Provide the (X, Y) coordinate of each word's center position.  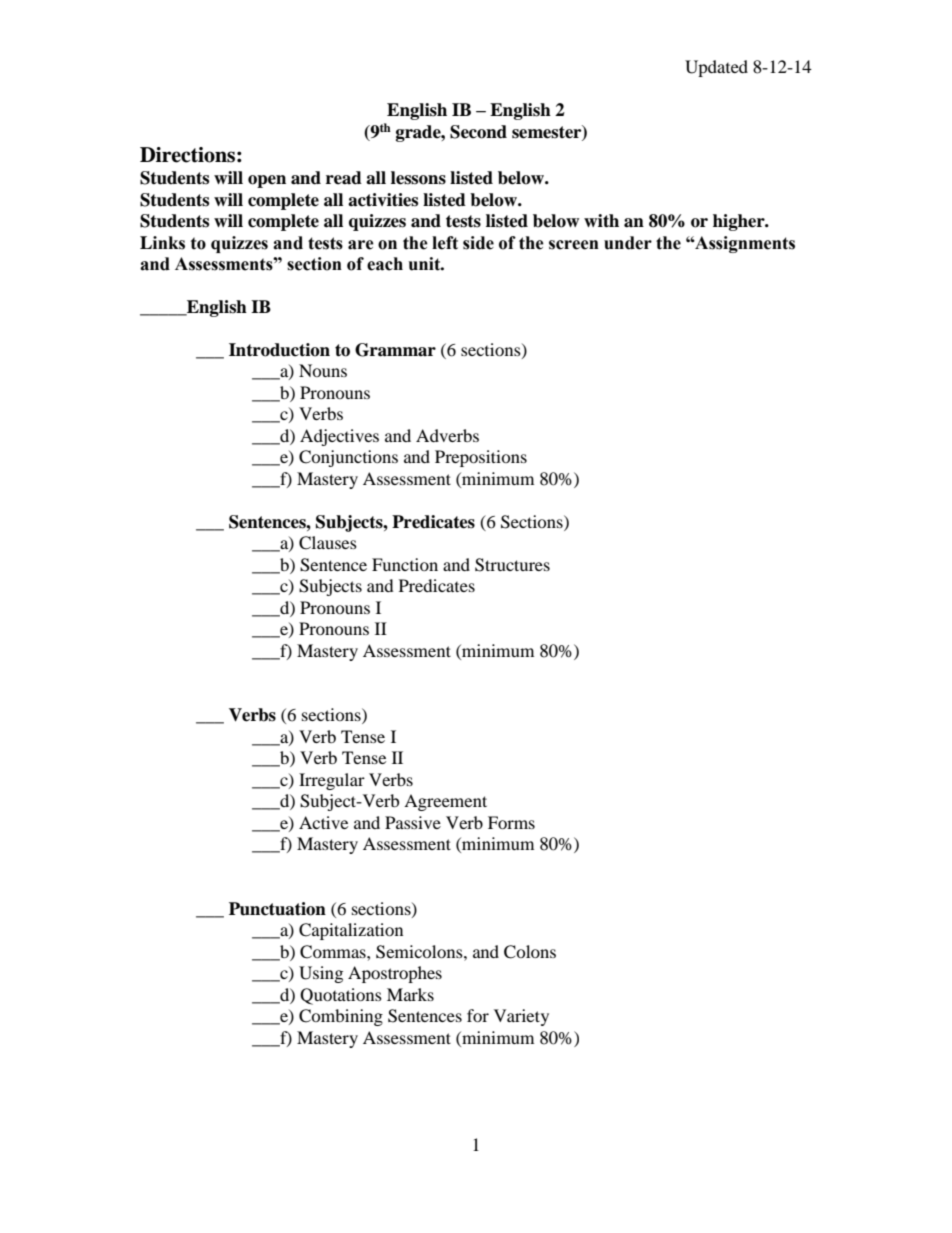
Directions (187, 155)
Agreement (445, 802)
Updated (716, 68)
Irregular (332, 781)
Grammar (395, 350)
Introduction (279, 350)
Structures (512, 565)
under (628, 243)
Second (478, 132)
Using (321, 974)
